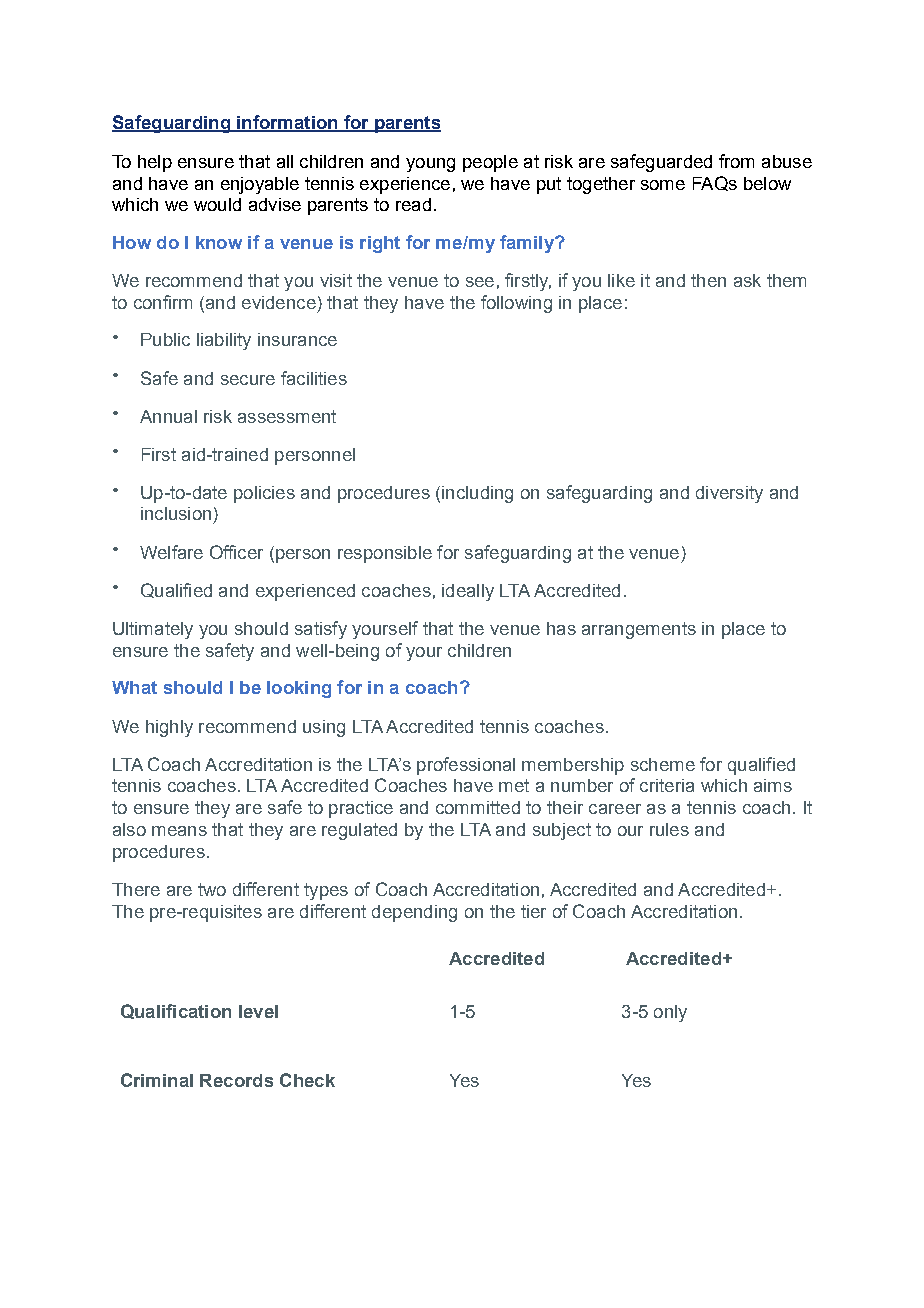 The image size is (924, 1308). What do you see at coordinates (516, 304) in the screenshot?
I see `following` at bounding box center [516, 304].
